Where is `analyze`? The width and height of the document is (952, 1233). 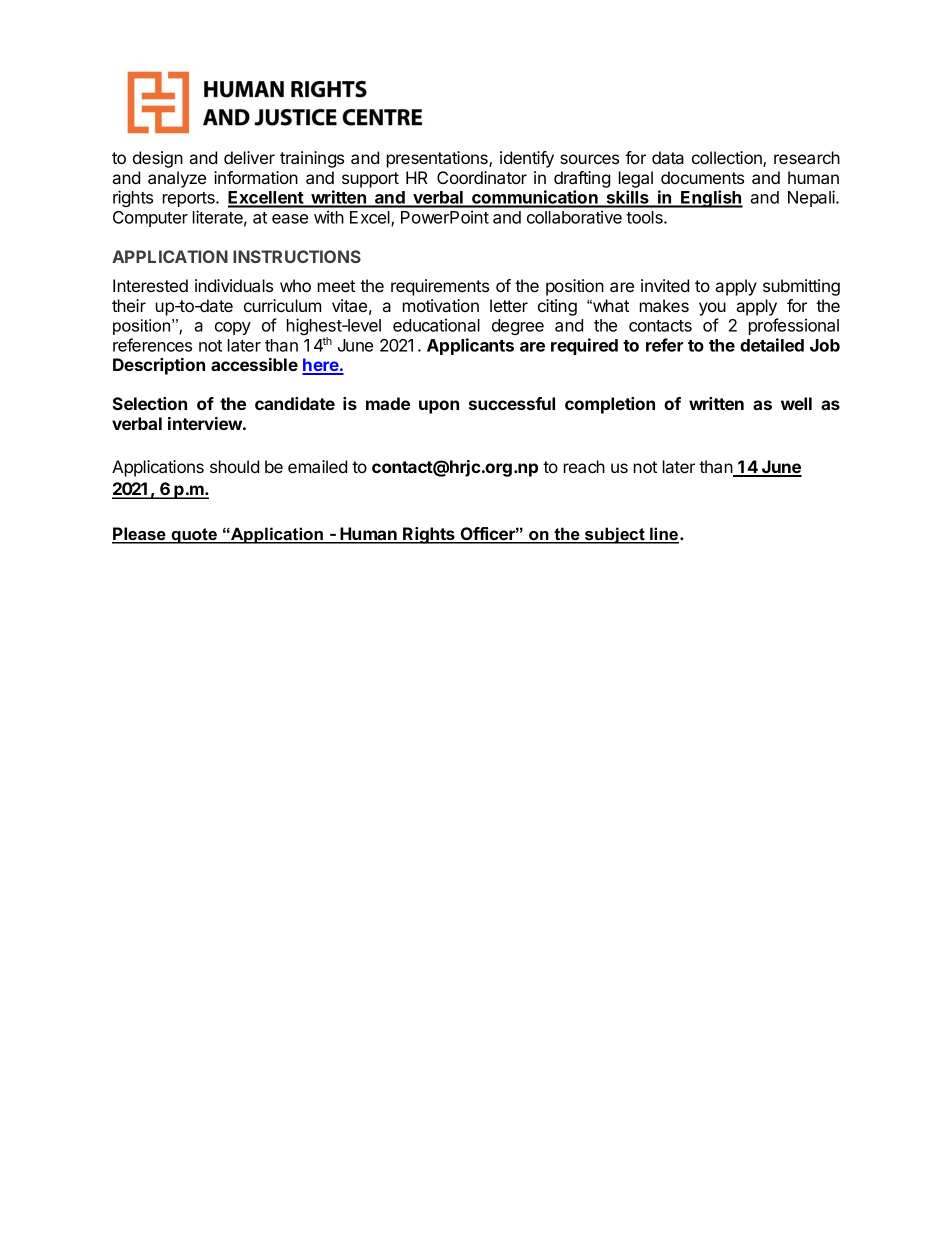 analyze is located at coordinates (177, 179).
